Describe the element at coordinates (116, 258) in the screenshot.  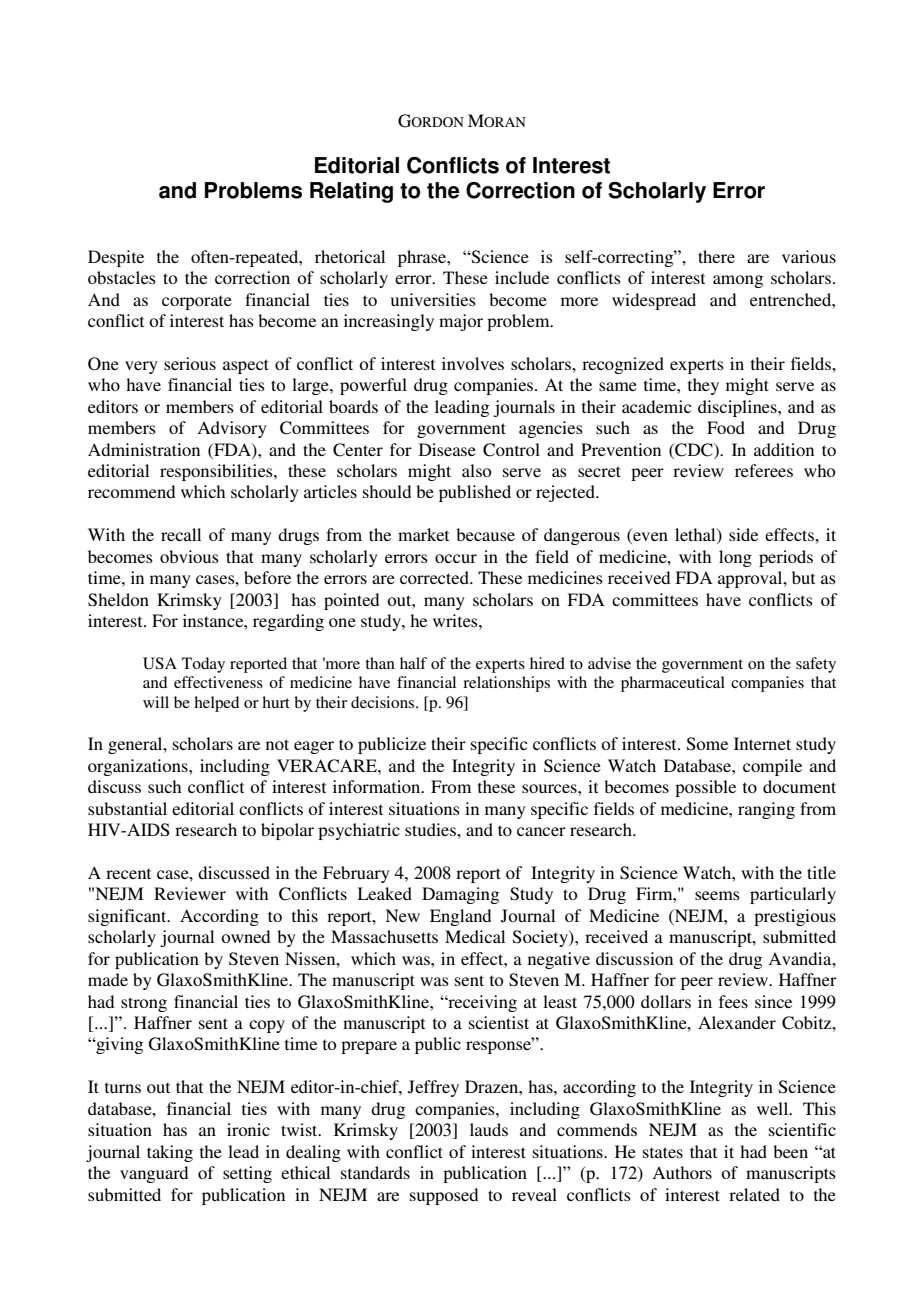
I see `Despite` at that location.
